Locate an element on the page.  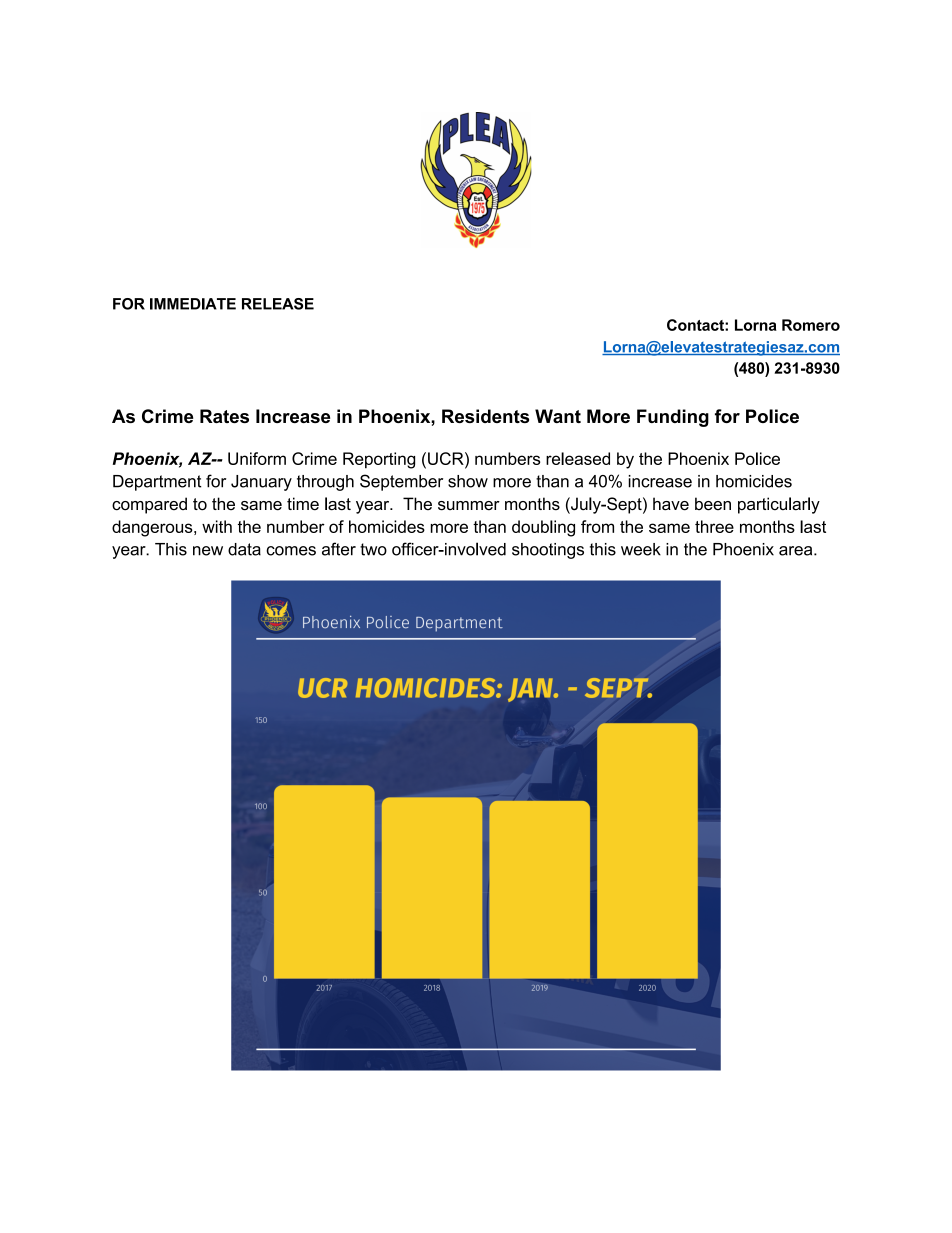
UCR is located at coordinates (447, 458).
